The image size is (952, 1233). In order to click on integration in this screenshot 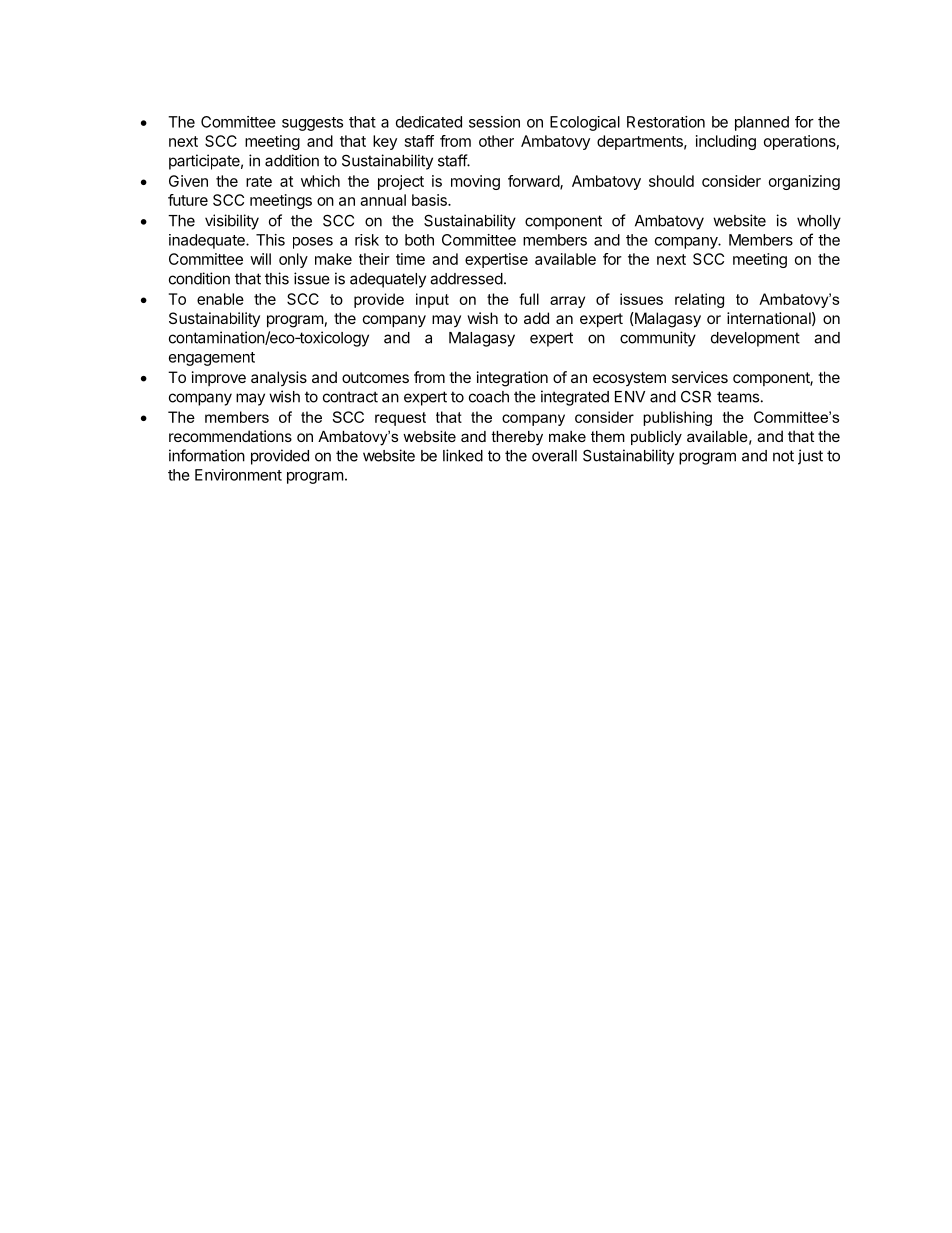, I will do `click(512, 379)`.
